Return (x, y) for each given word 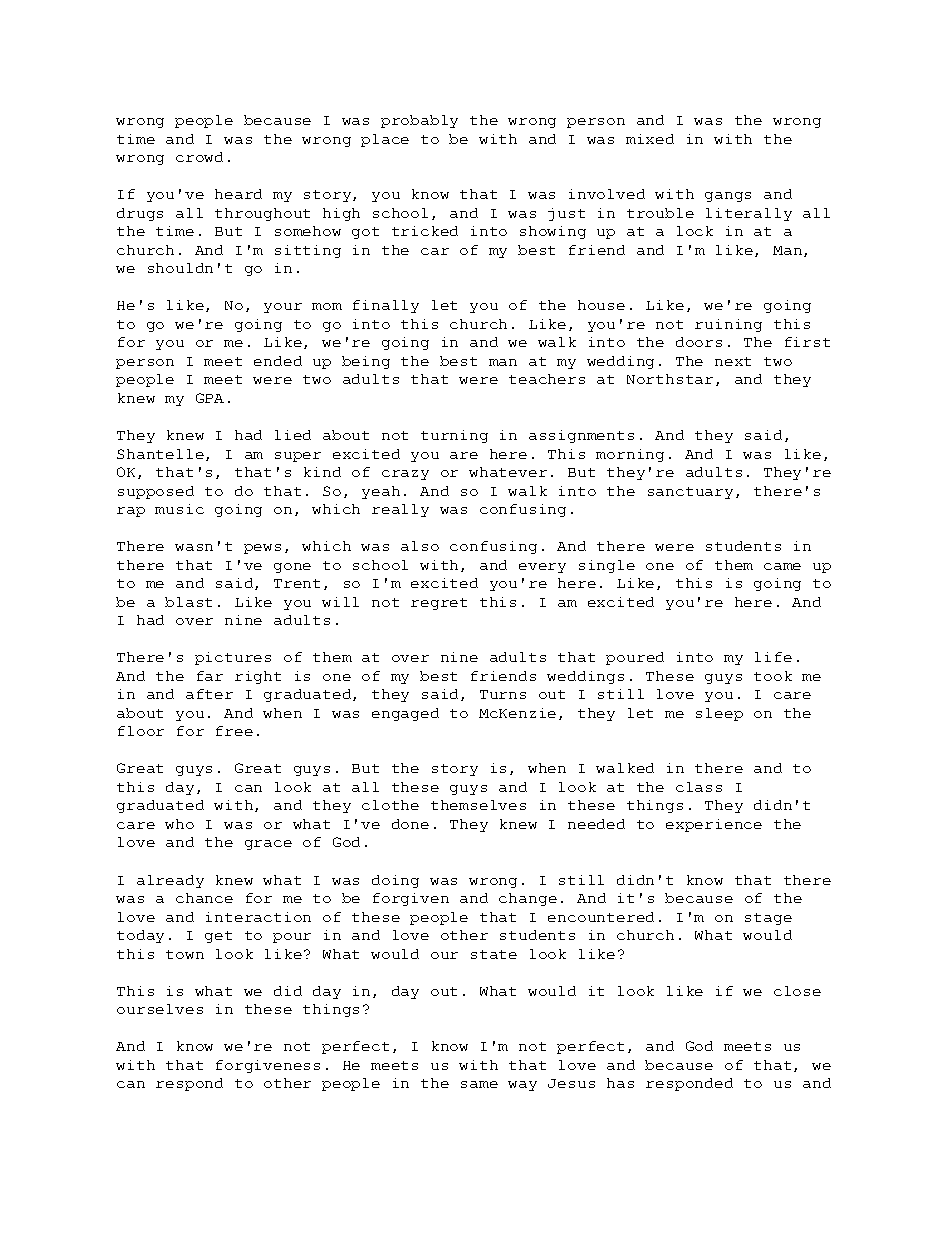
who (179, 824)
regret (439, 604)
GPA (210, 398)
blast (188, 602)
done (410, 824)
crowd (199, 157)
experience (714, 825)
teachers (547, 379)
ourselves (160, 1009)
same (479, 1084)
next (733, 361)
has (620, 1083)
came (782, 566)
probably (419, 121)
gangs (728, 197)
